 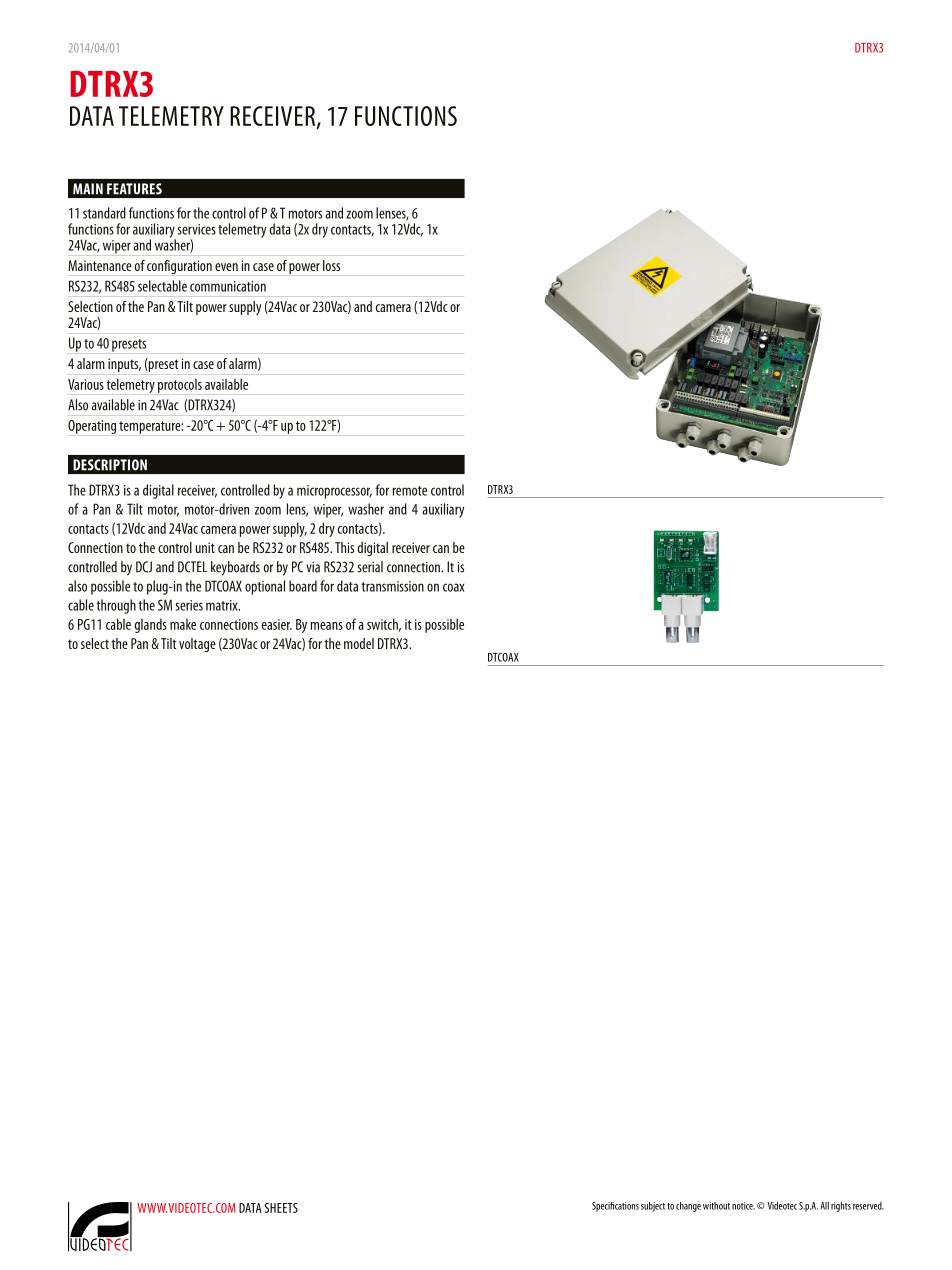 I want to click on remote, so click(x=410, y=491).
